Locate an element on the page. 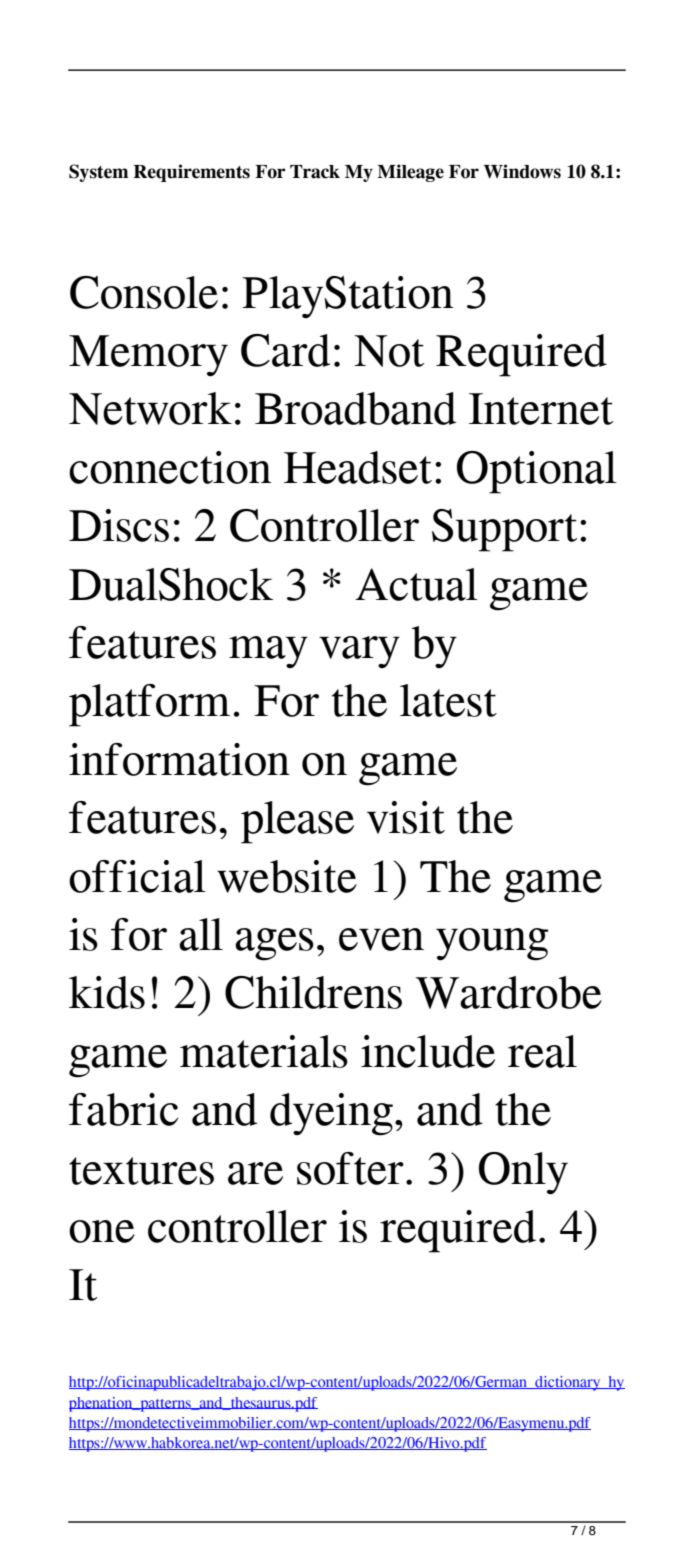 This page has height=1568, width=694. Broadband is located at coordinates (355, 408).
